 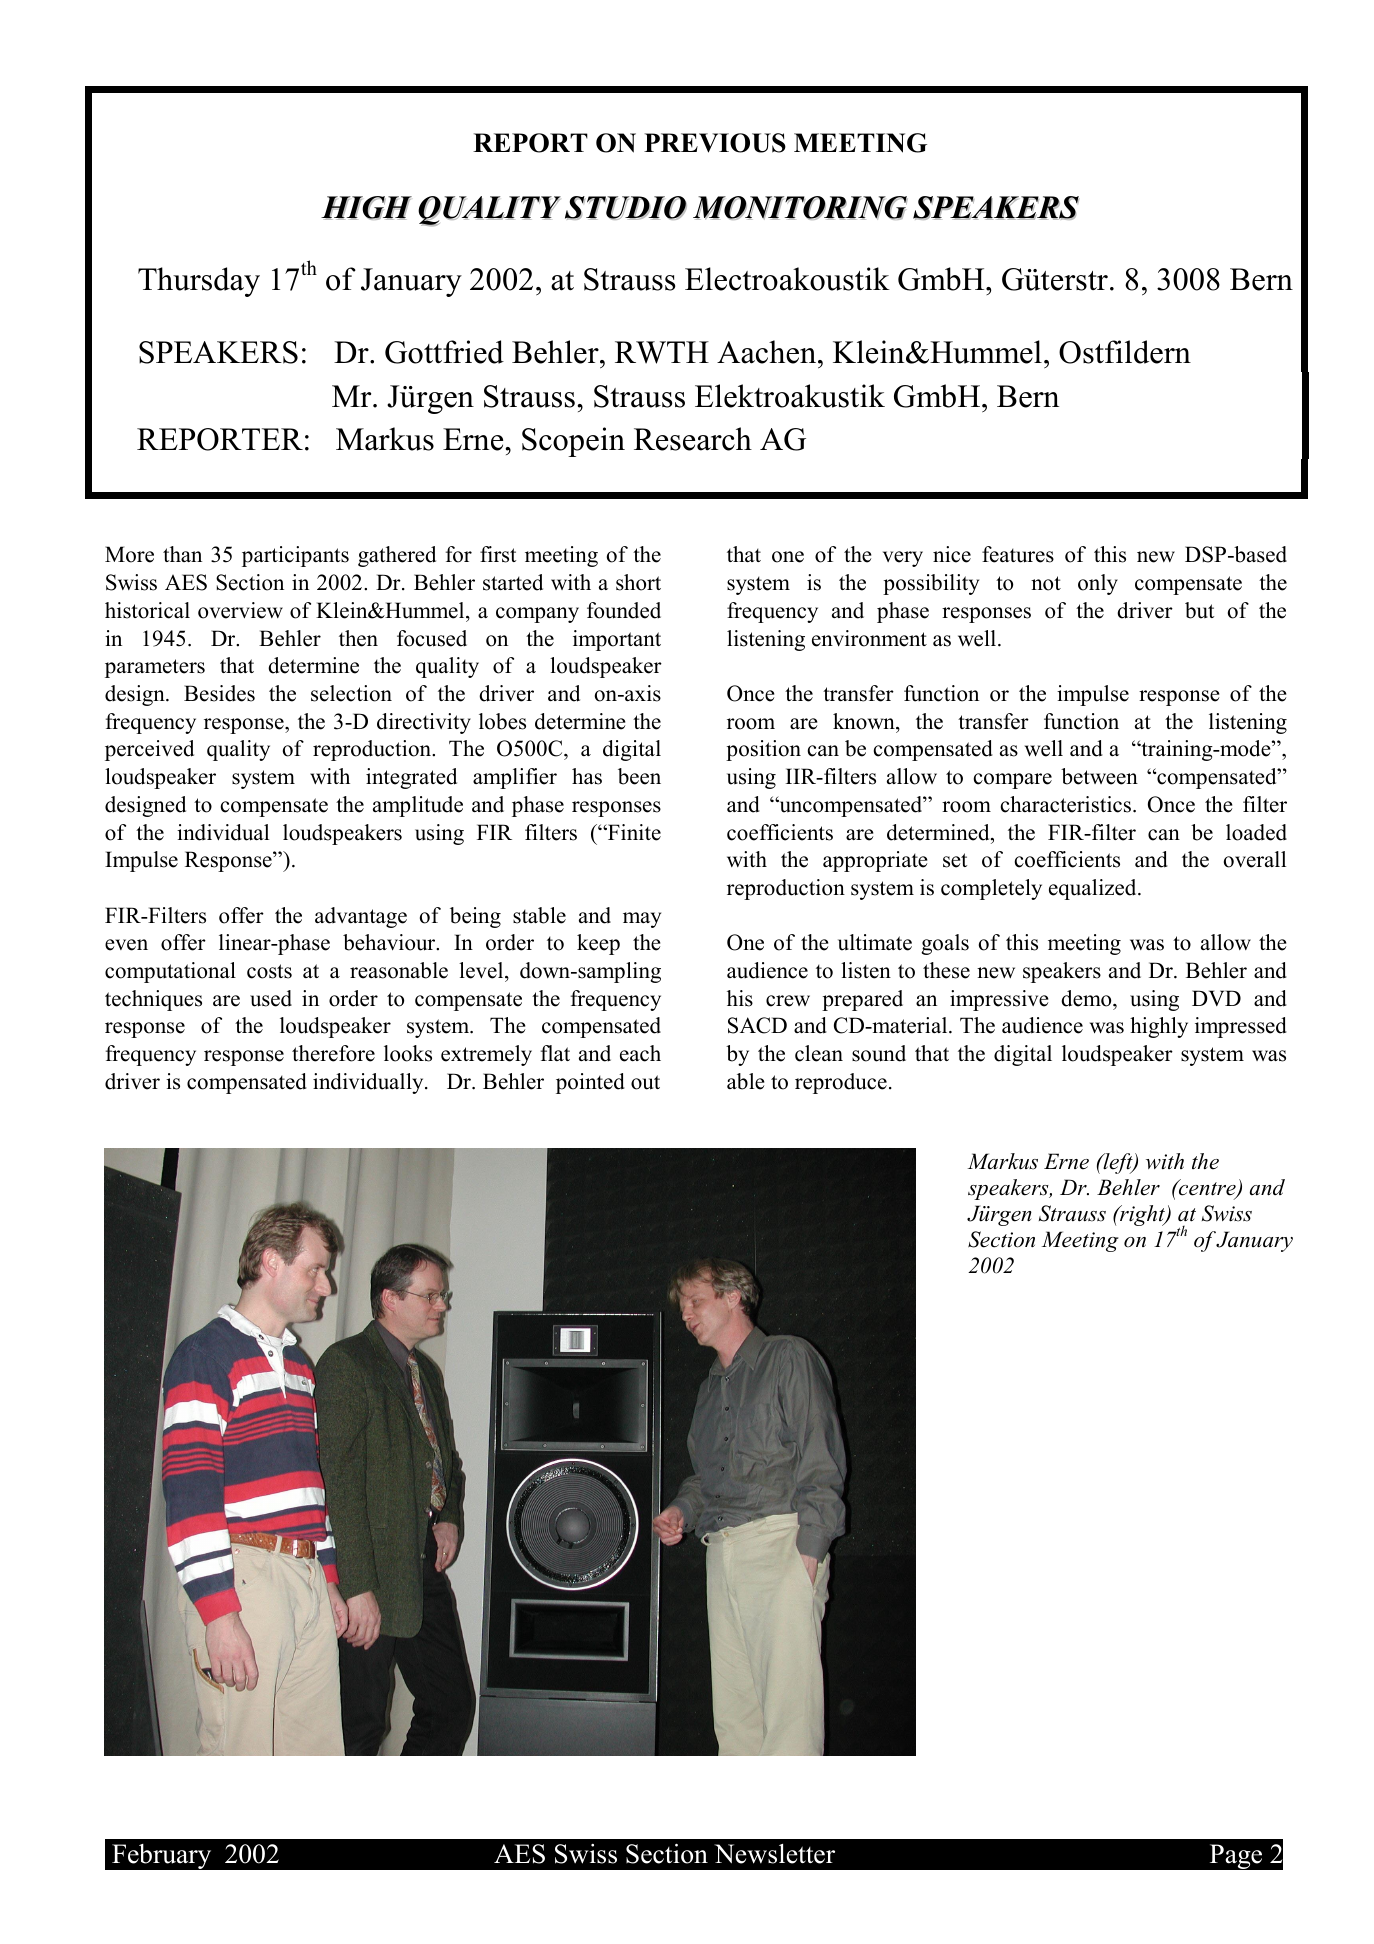 I want to click on Thursday, so click(x=199, y=282).
